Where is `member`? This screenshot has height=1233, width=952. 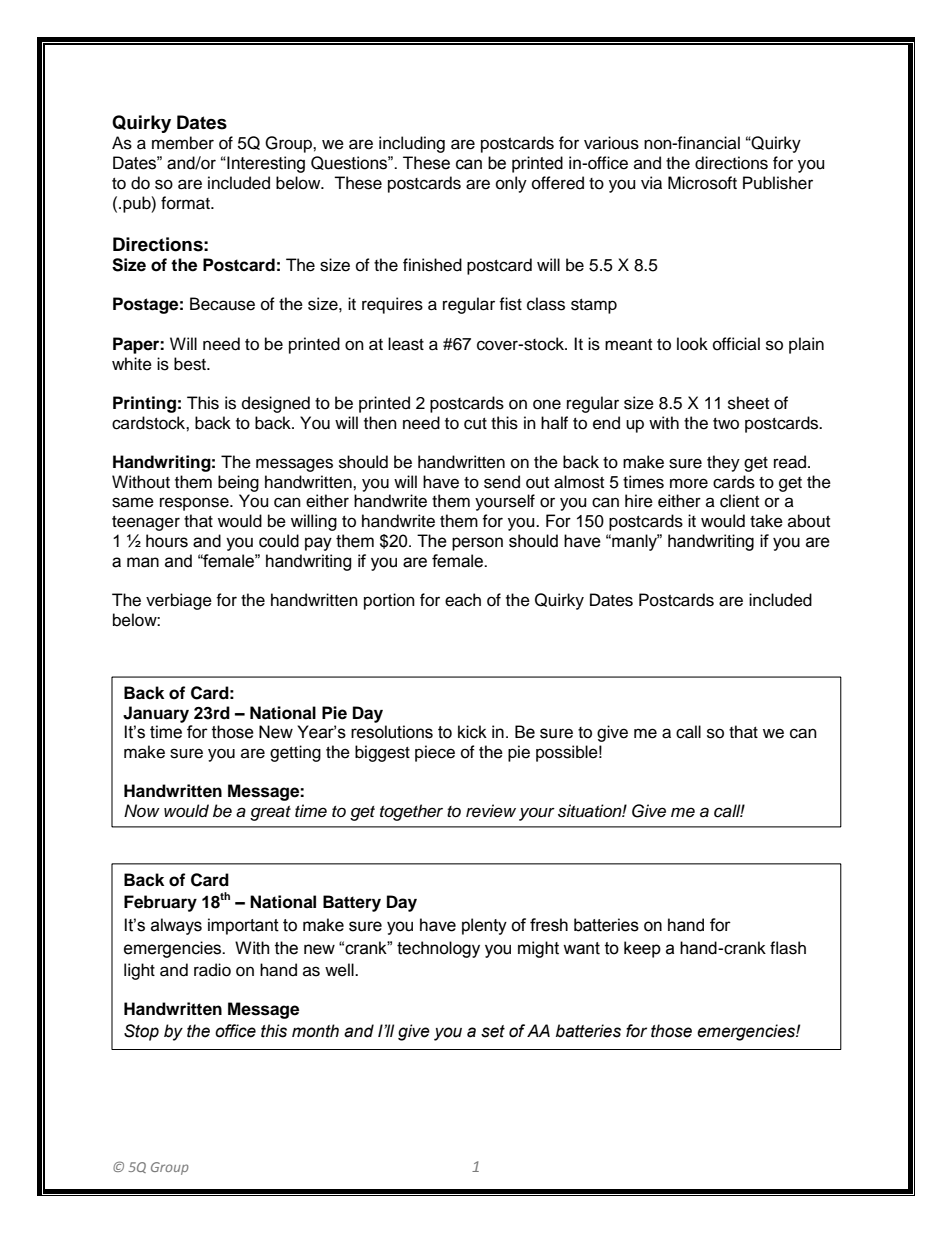
member is located at coordinates (183, 143).
